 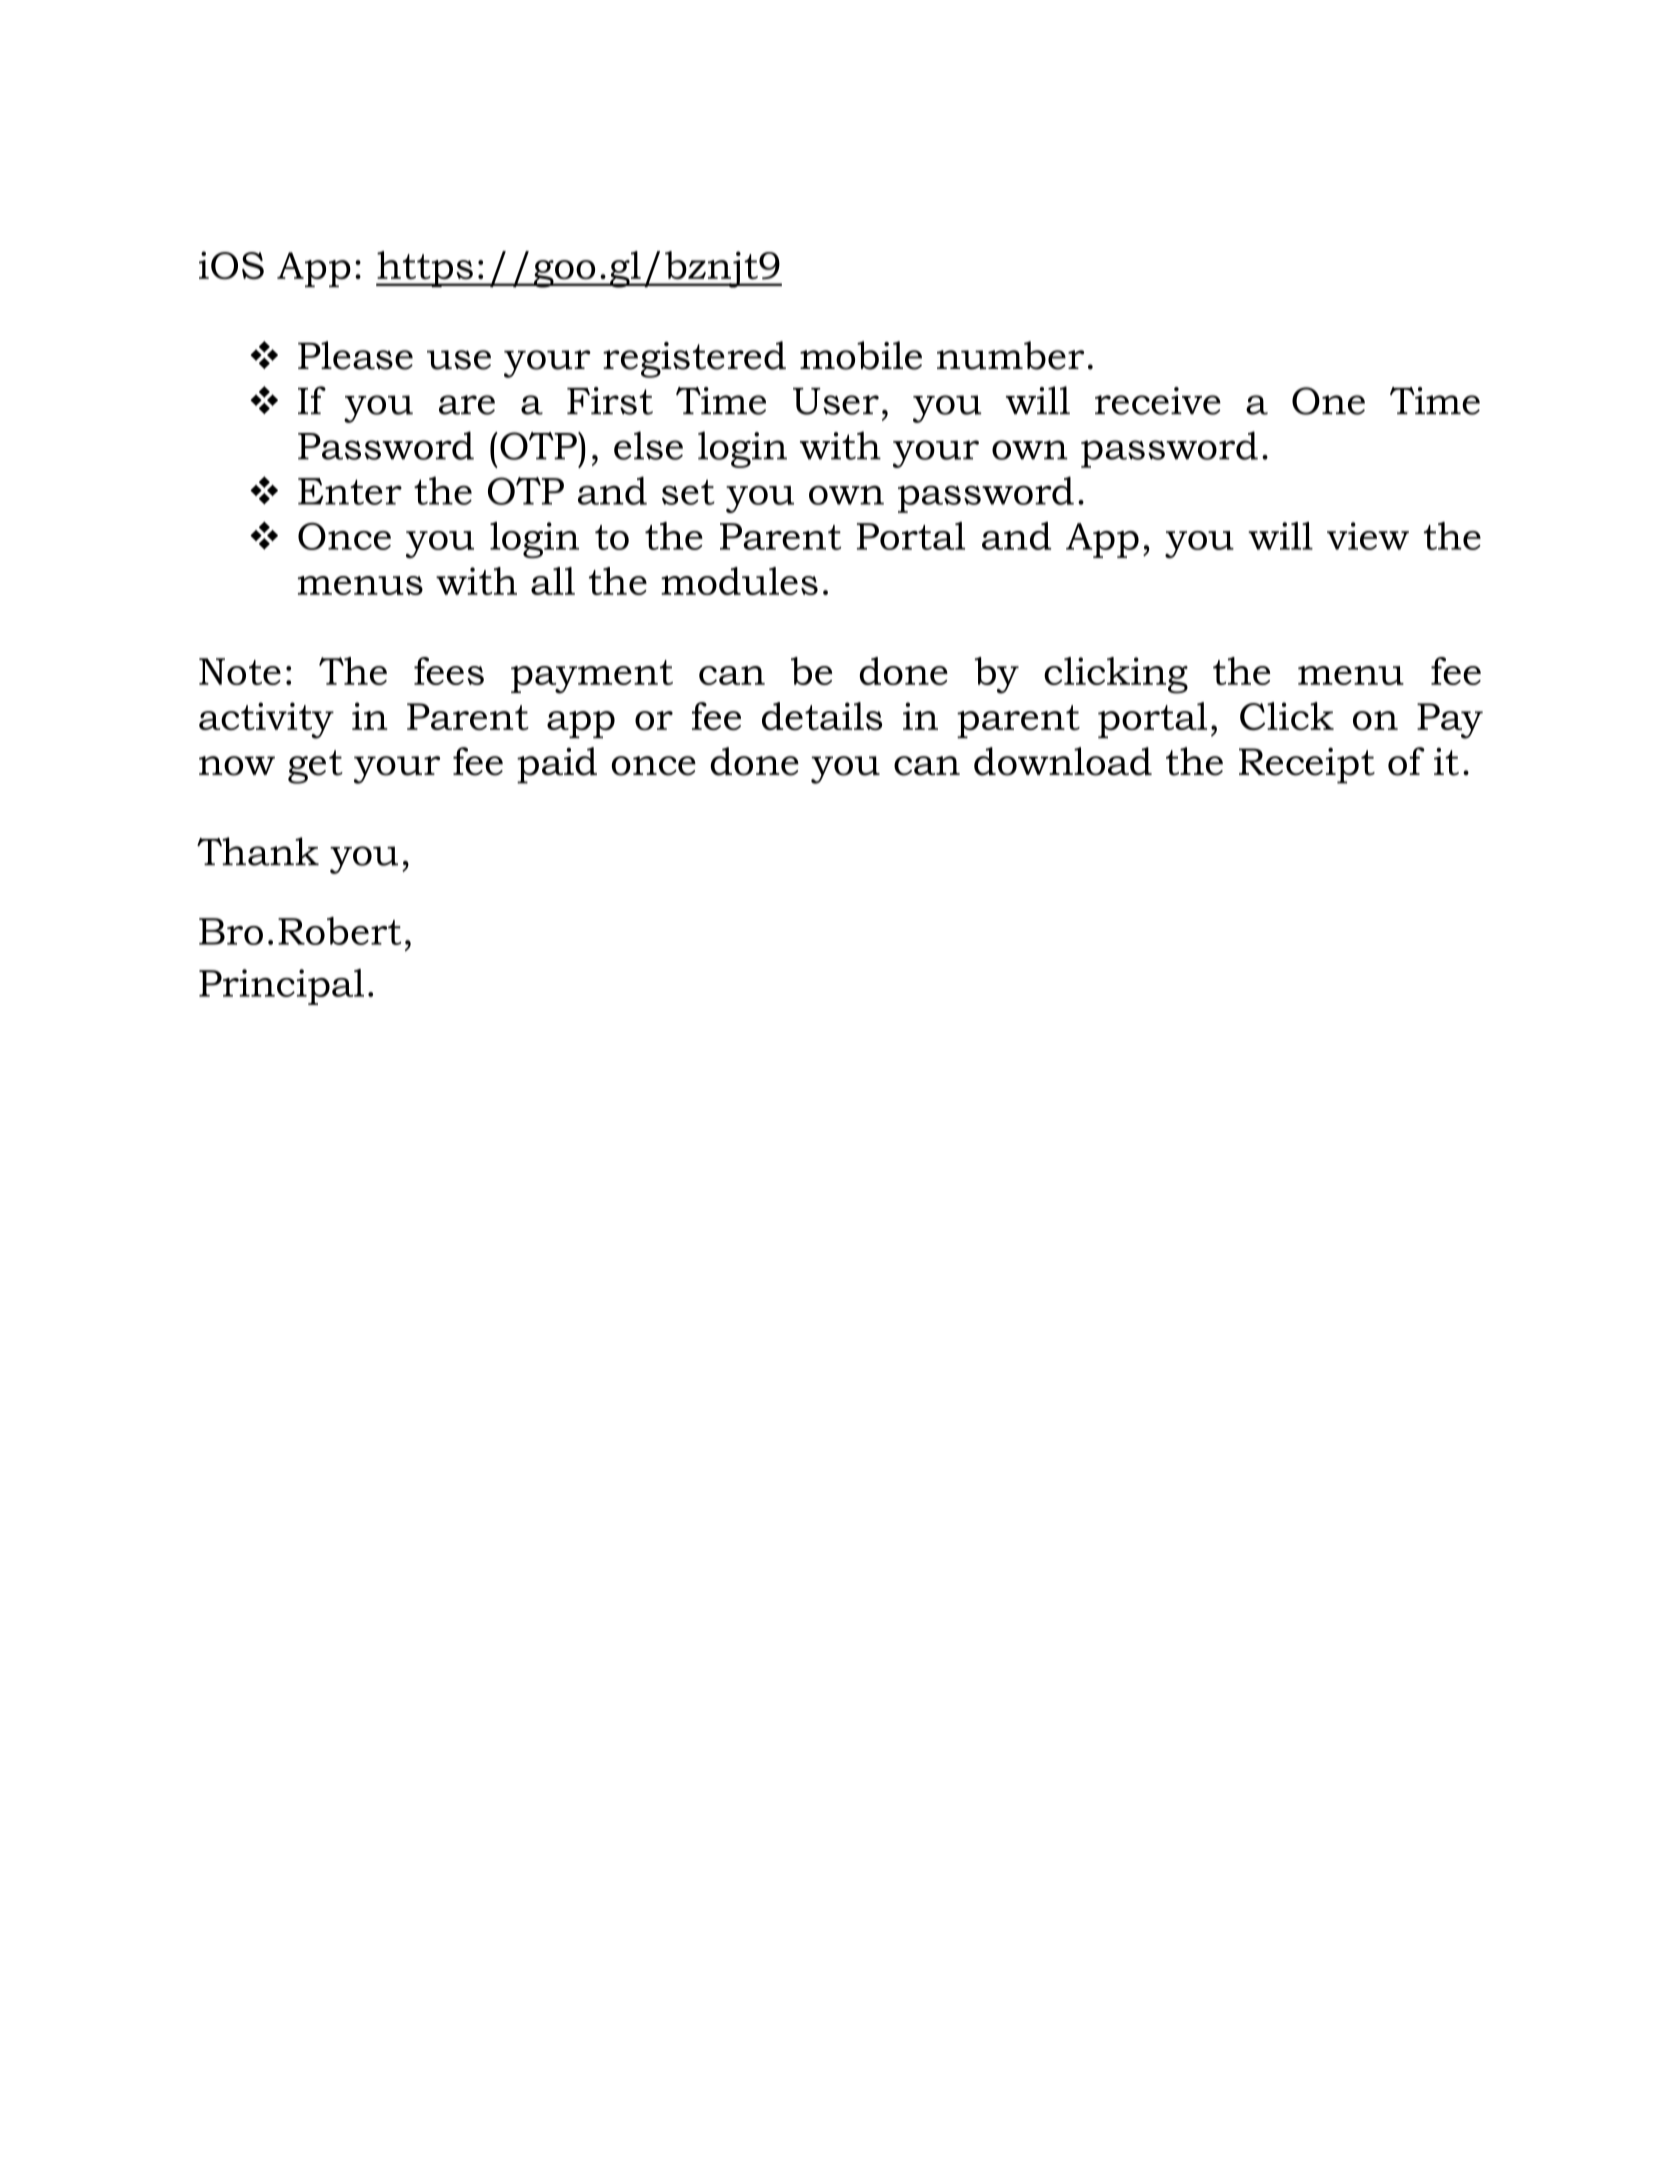 I want to click on mobile, so click(x=861, y=355).
